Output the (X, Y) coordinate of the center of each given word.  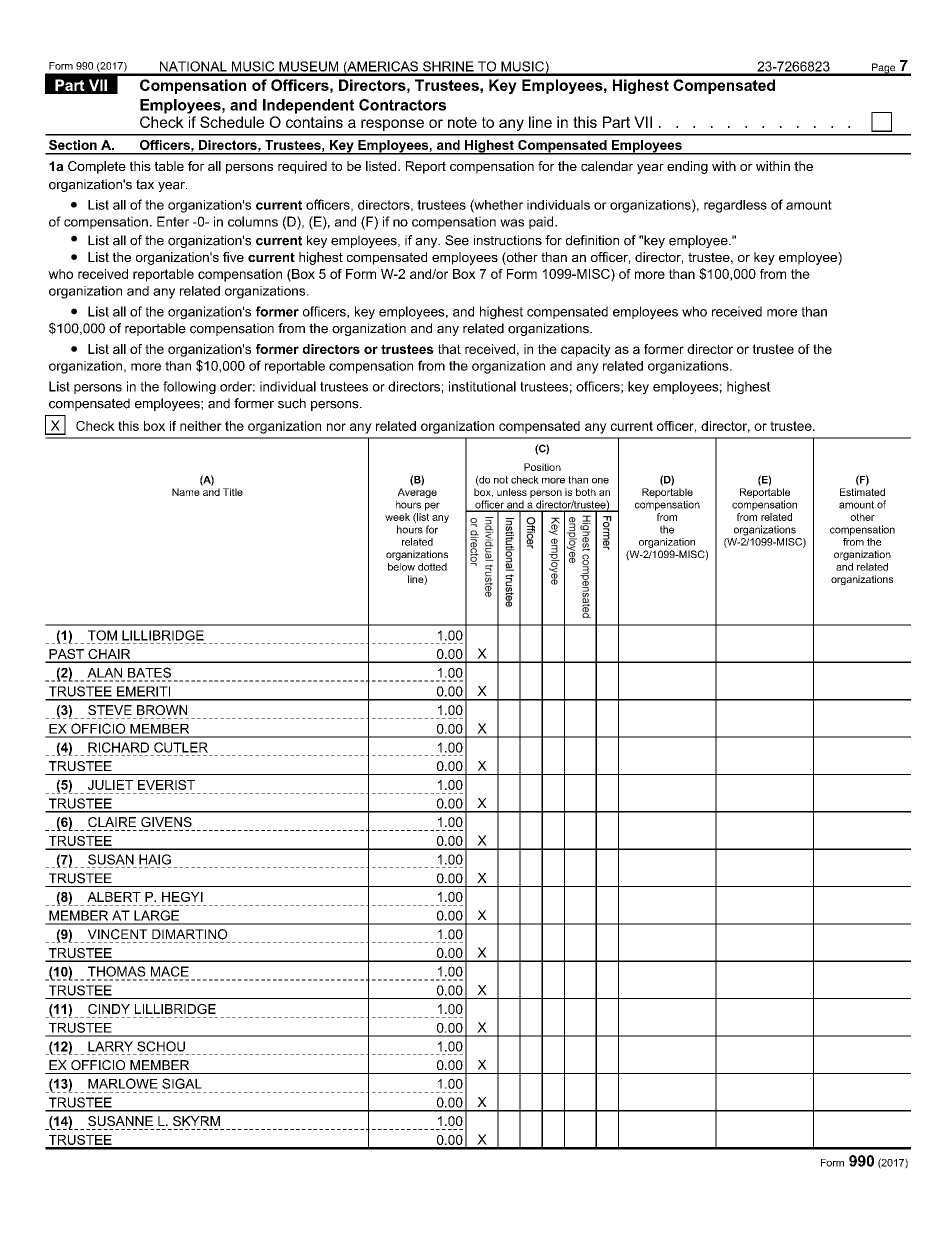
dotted (432, 567)
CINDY (109, 1009)
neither (201, 426)
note (462, 122)
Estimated (862, 492)
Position (542, 467)
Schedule (232, 122)
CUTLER (181, 747)
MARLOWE (123, 1083)
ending (687, 167)
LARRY (110, 1046)
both (586, 492)
